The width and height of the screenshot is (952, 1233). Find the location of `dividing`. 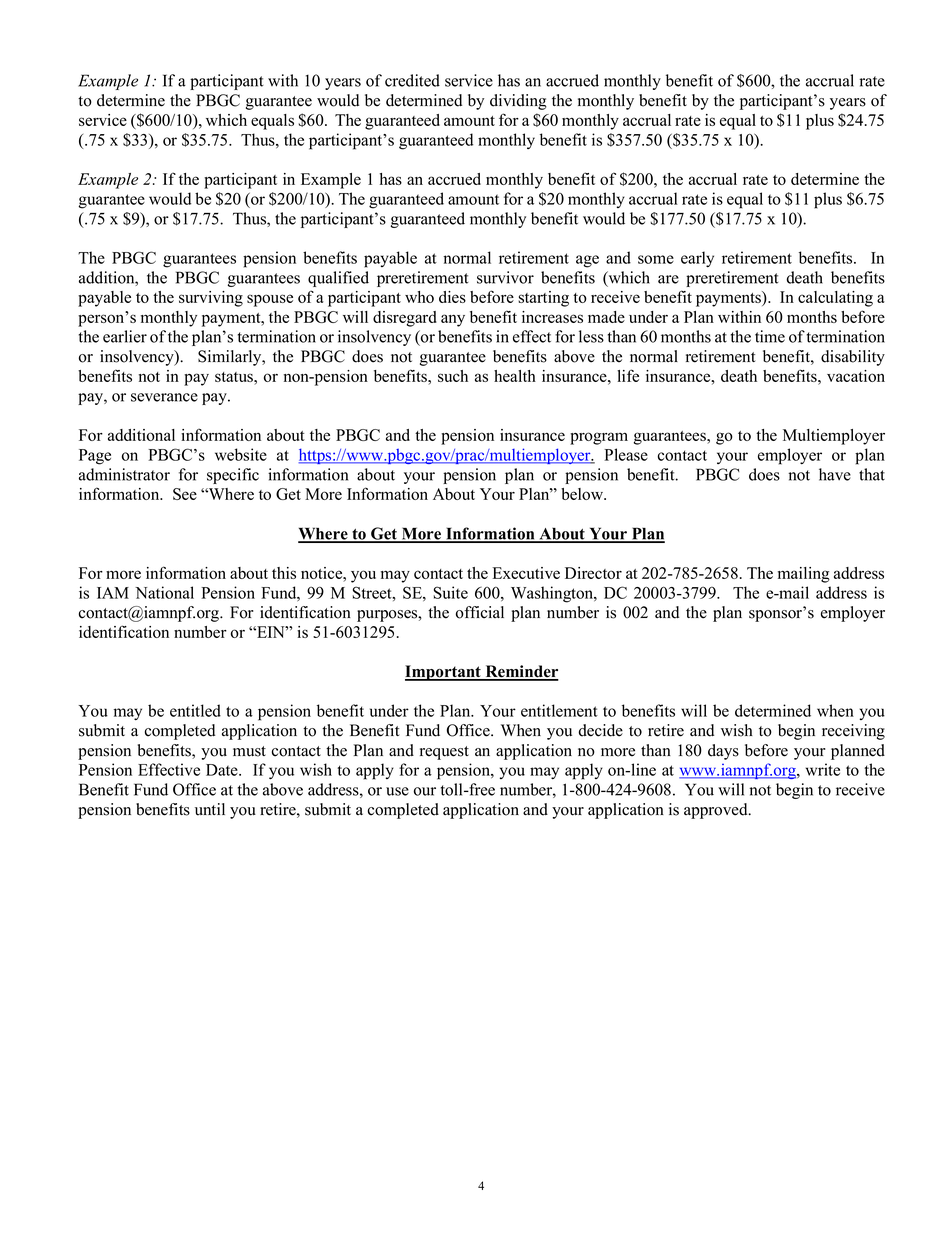

dividing is located at coordinates (518, 102).
